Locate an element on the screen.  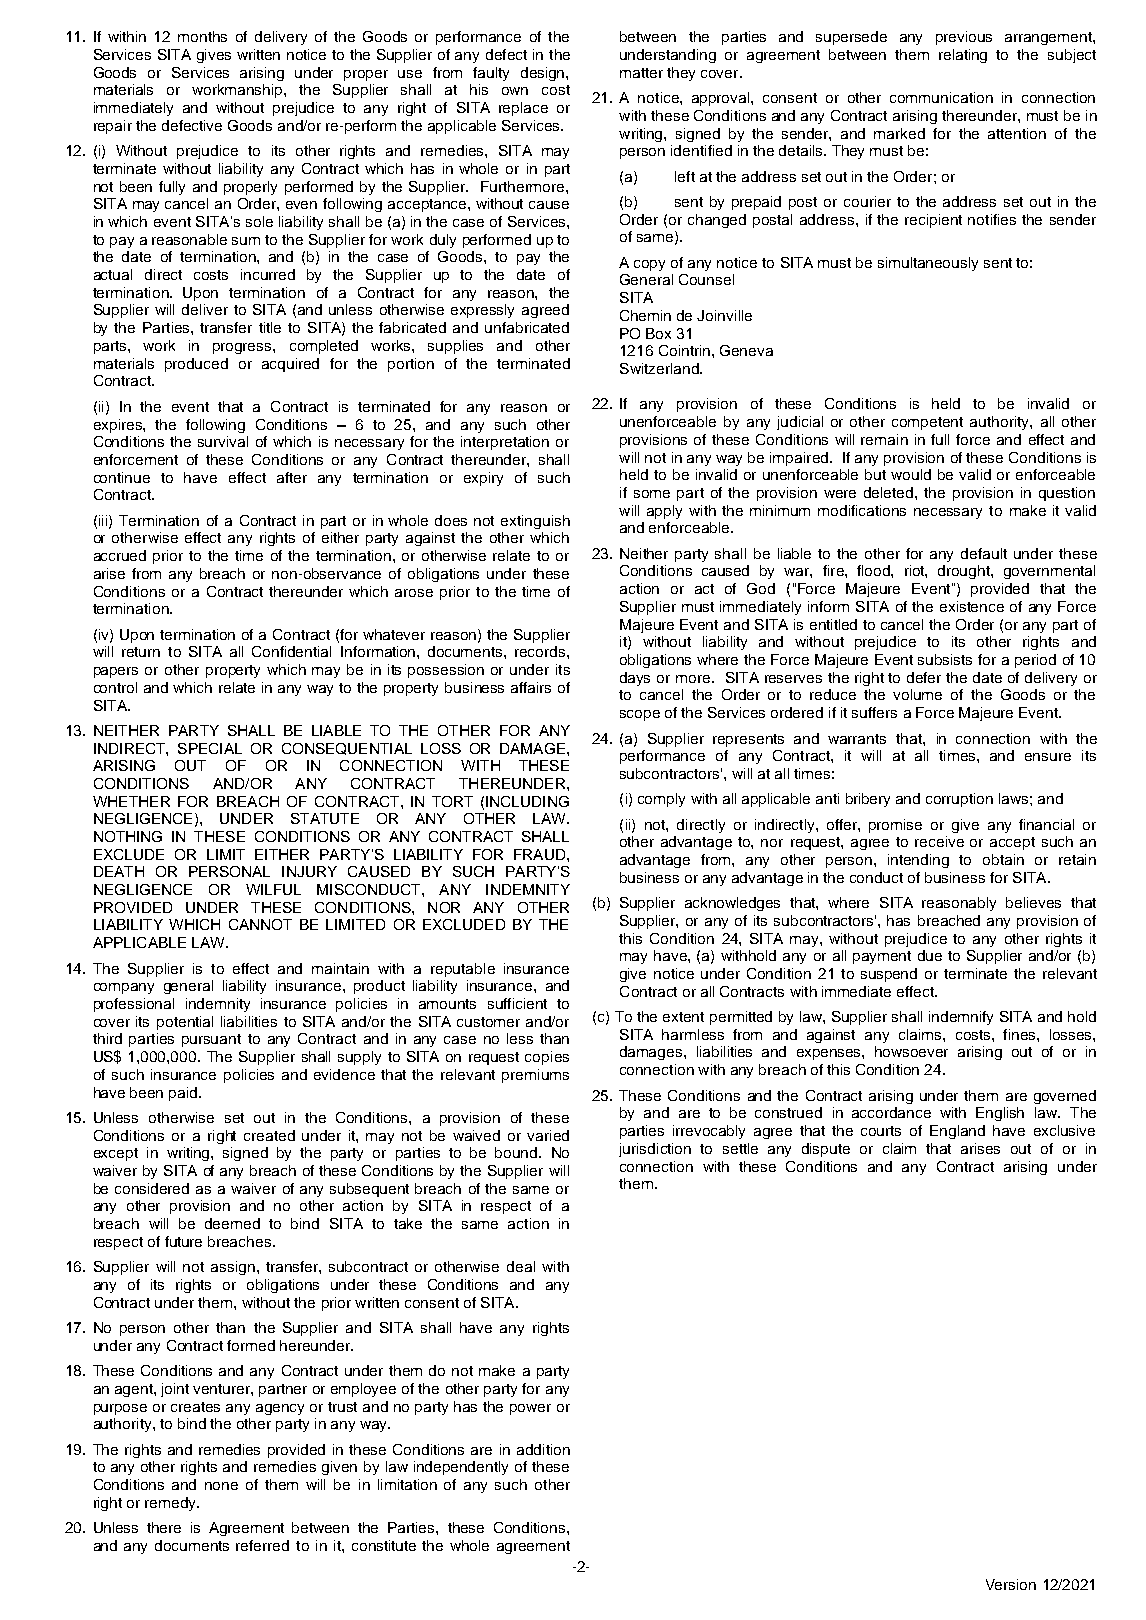
months is located at coordinates (202, 36).
